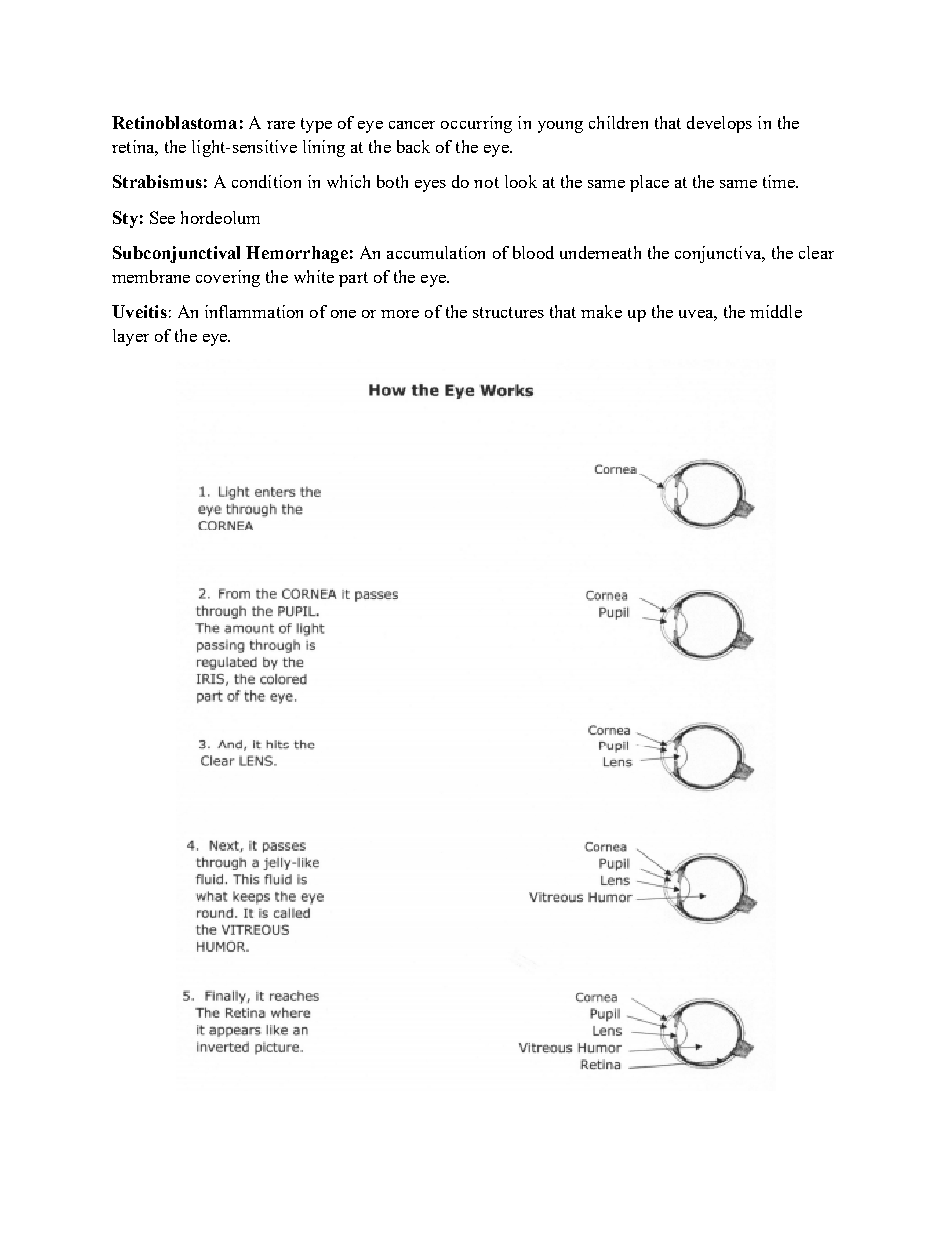 The image size is (952, 1233). What do you see at coordinates (508, 312) in the page?
I see `structures` at bounding box center [508, 312].
